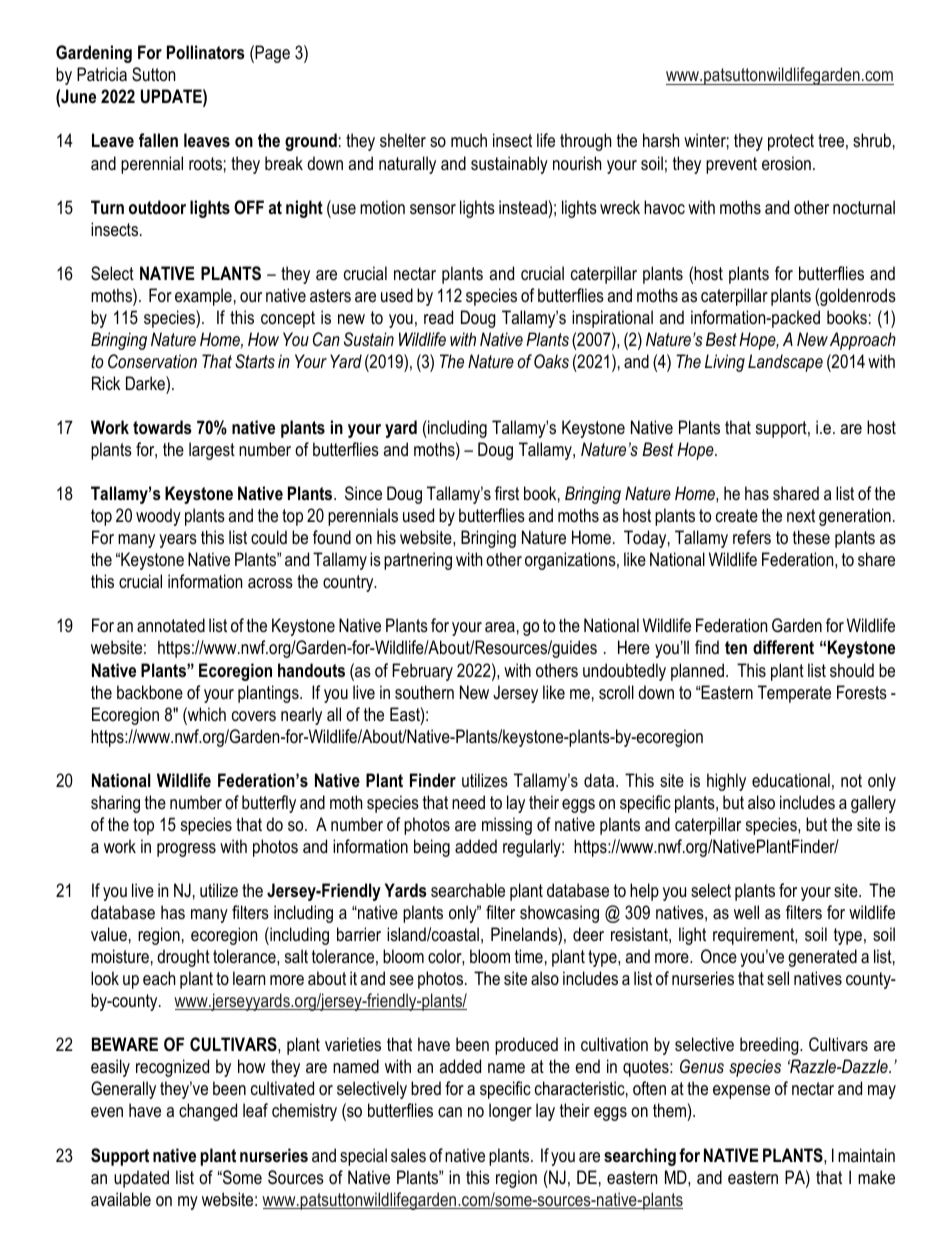 This screenshot has height=1233, width=952. I want to click on protect, so click(791, 142).
